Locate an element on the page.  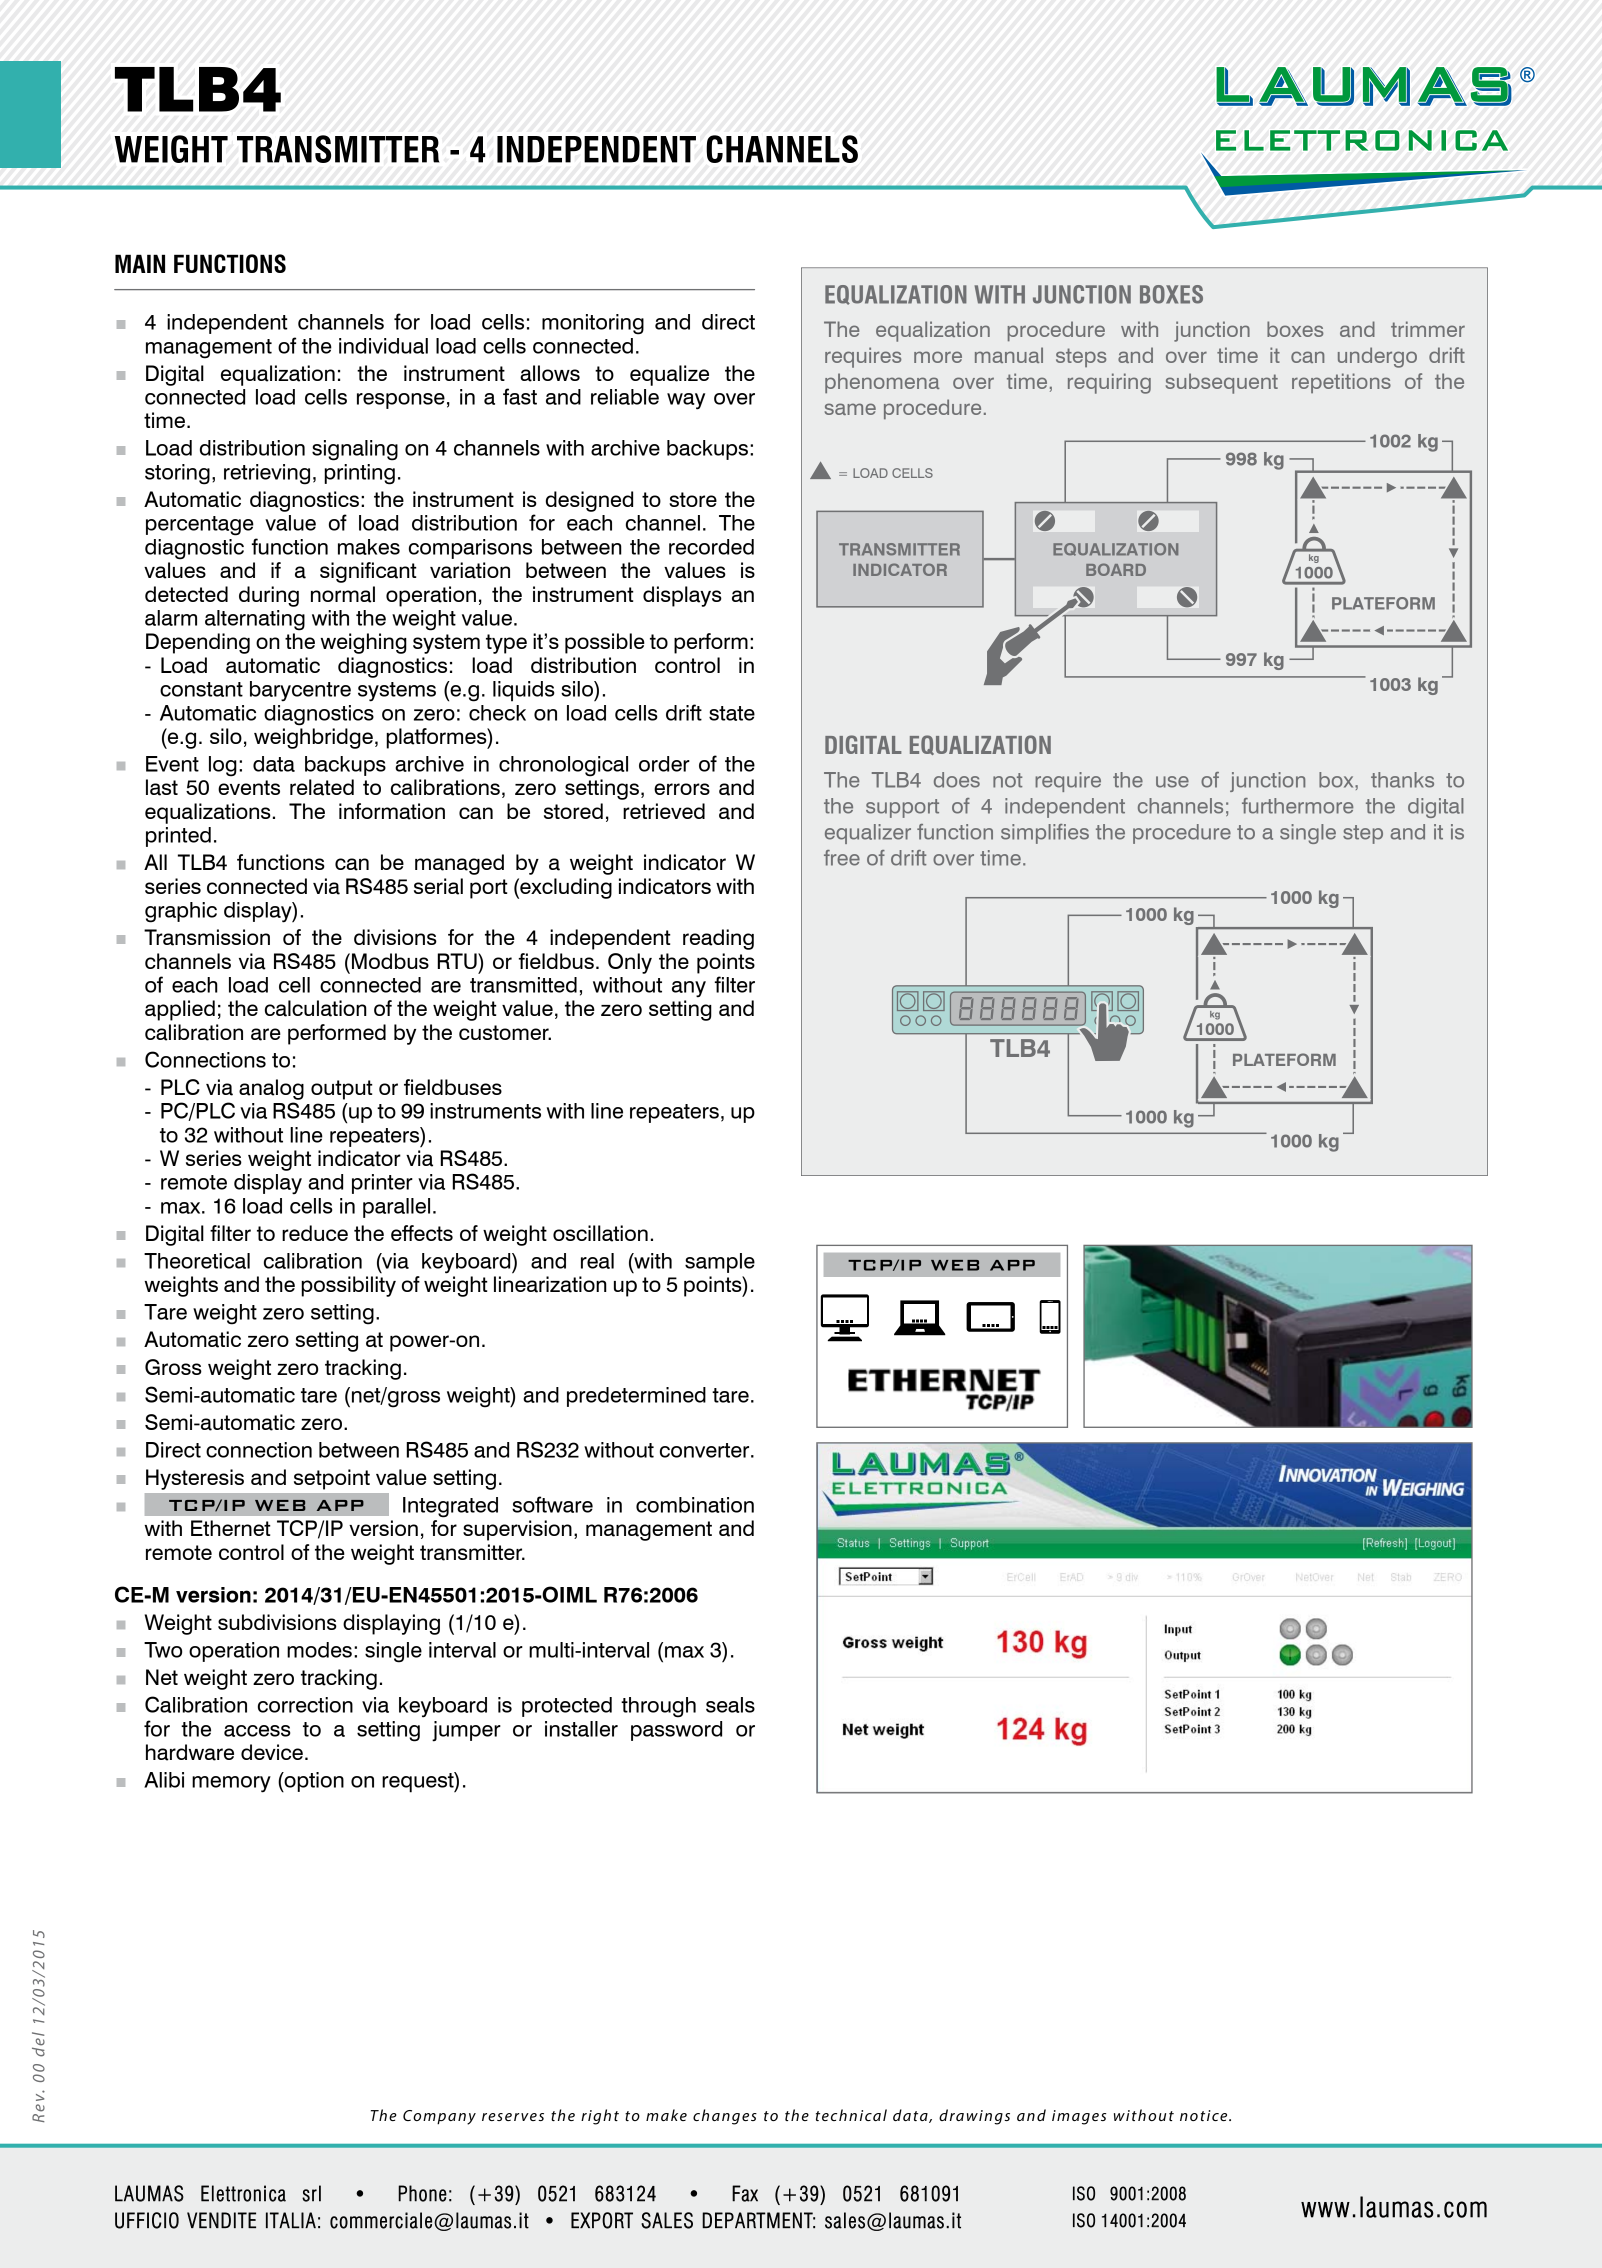
simplifies is located at coordinates (1045, 834).
